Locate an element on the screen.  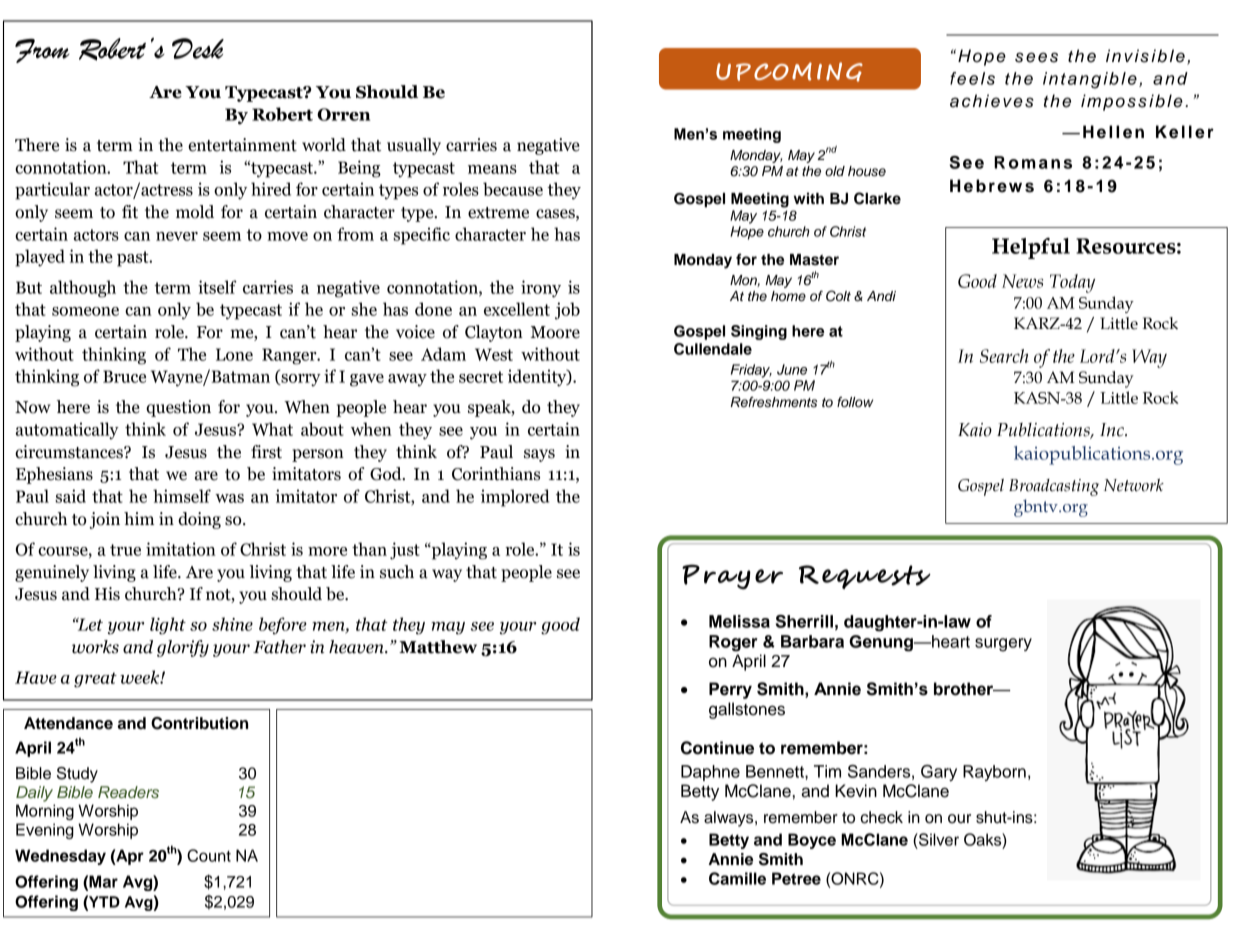
Count is located at coordinates (209, 855).
